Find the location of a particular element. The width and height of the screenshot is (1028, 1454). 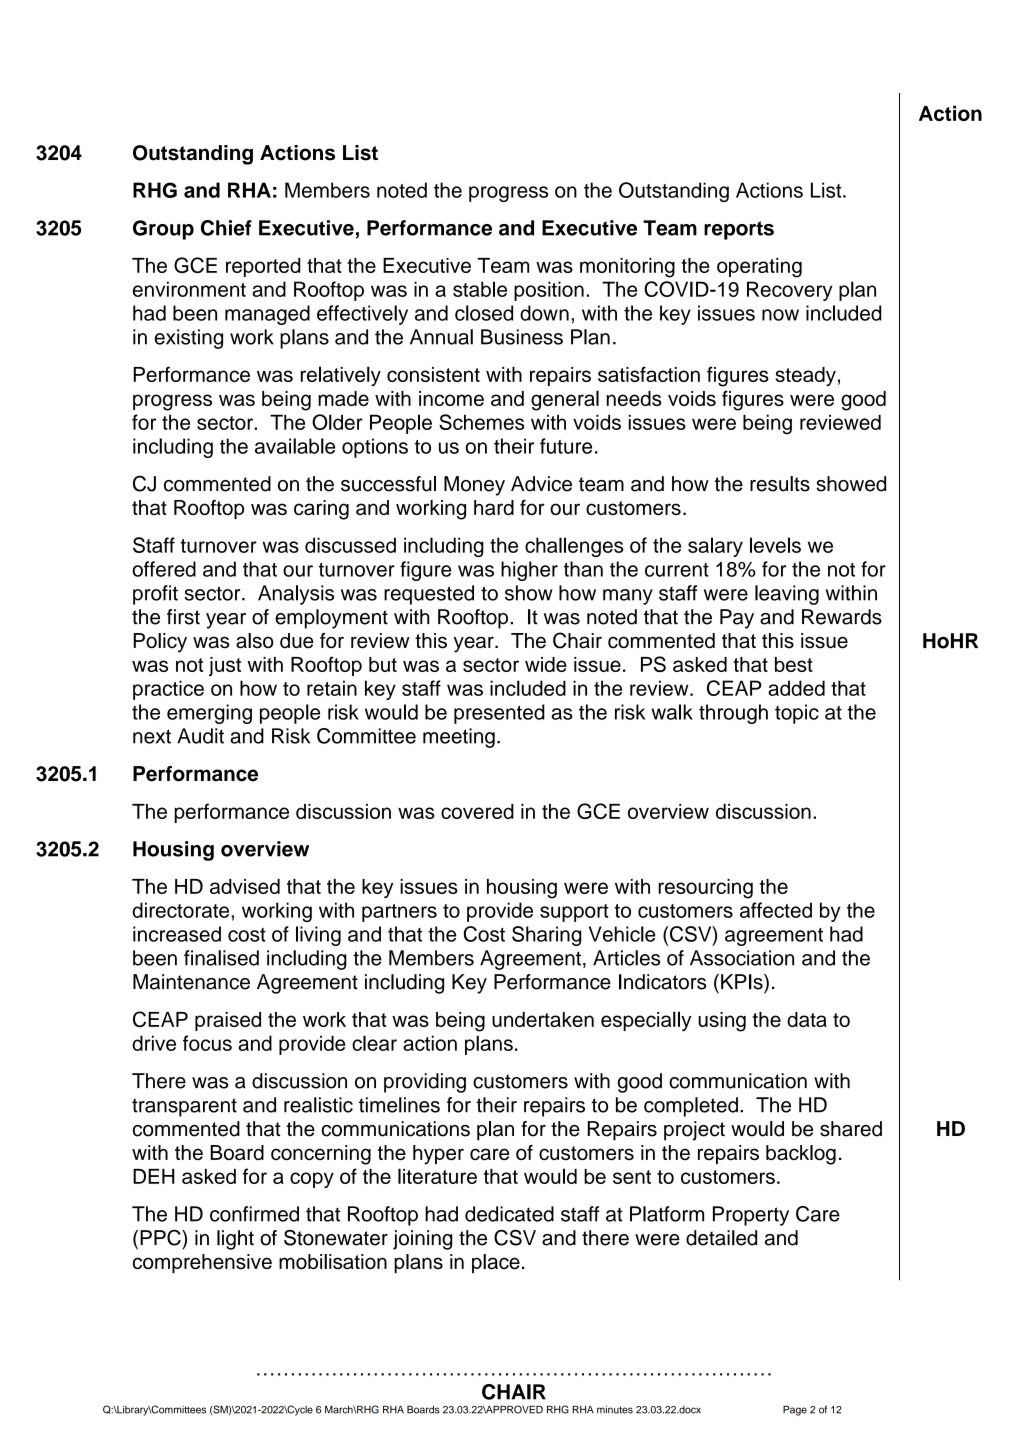

stable is located at coordinates (480, 289).
